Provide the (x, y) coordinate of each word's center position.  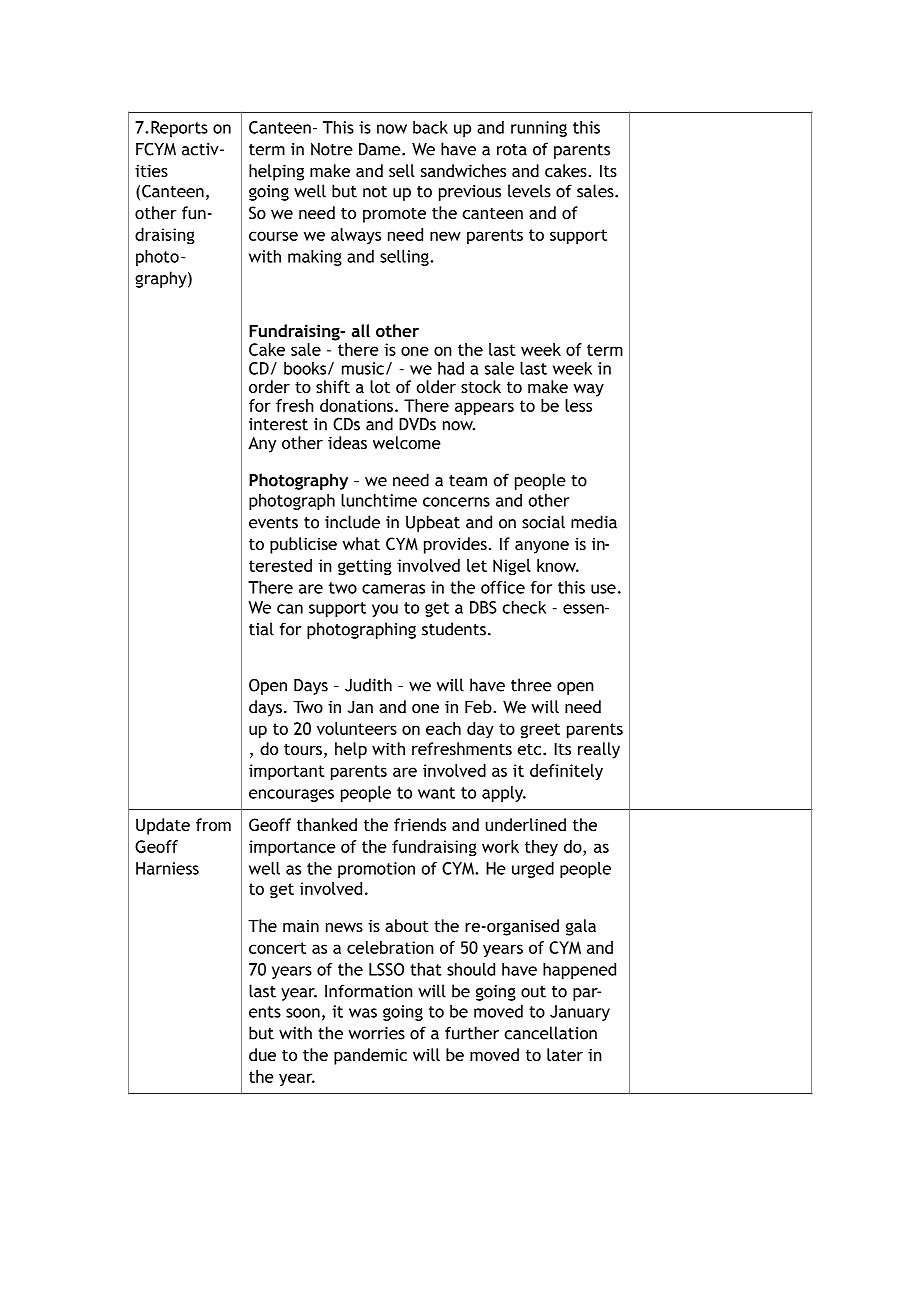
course (273, 236)
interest (278, 424)
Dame (381, 149)
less (578, 405)
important (287, 772)
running (539, 129)
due (262, 1054)
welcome (407, 442)
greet (540, 731)
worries (377, 1033)
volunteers (357, 728)
